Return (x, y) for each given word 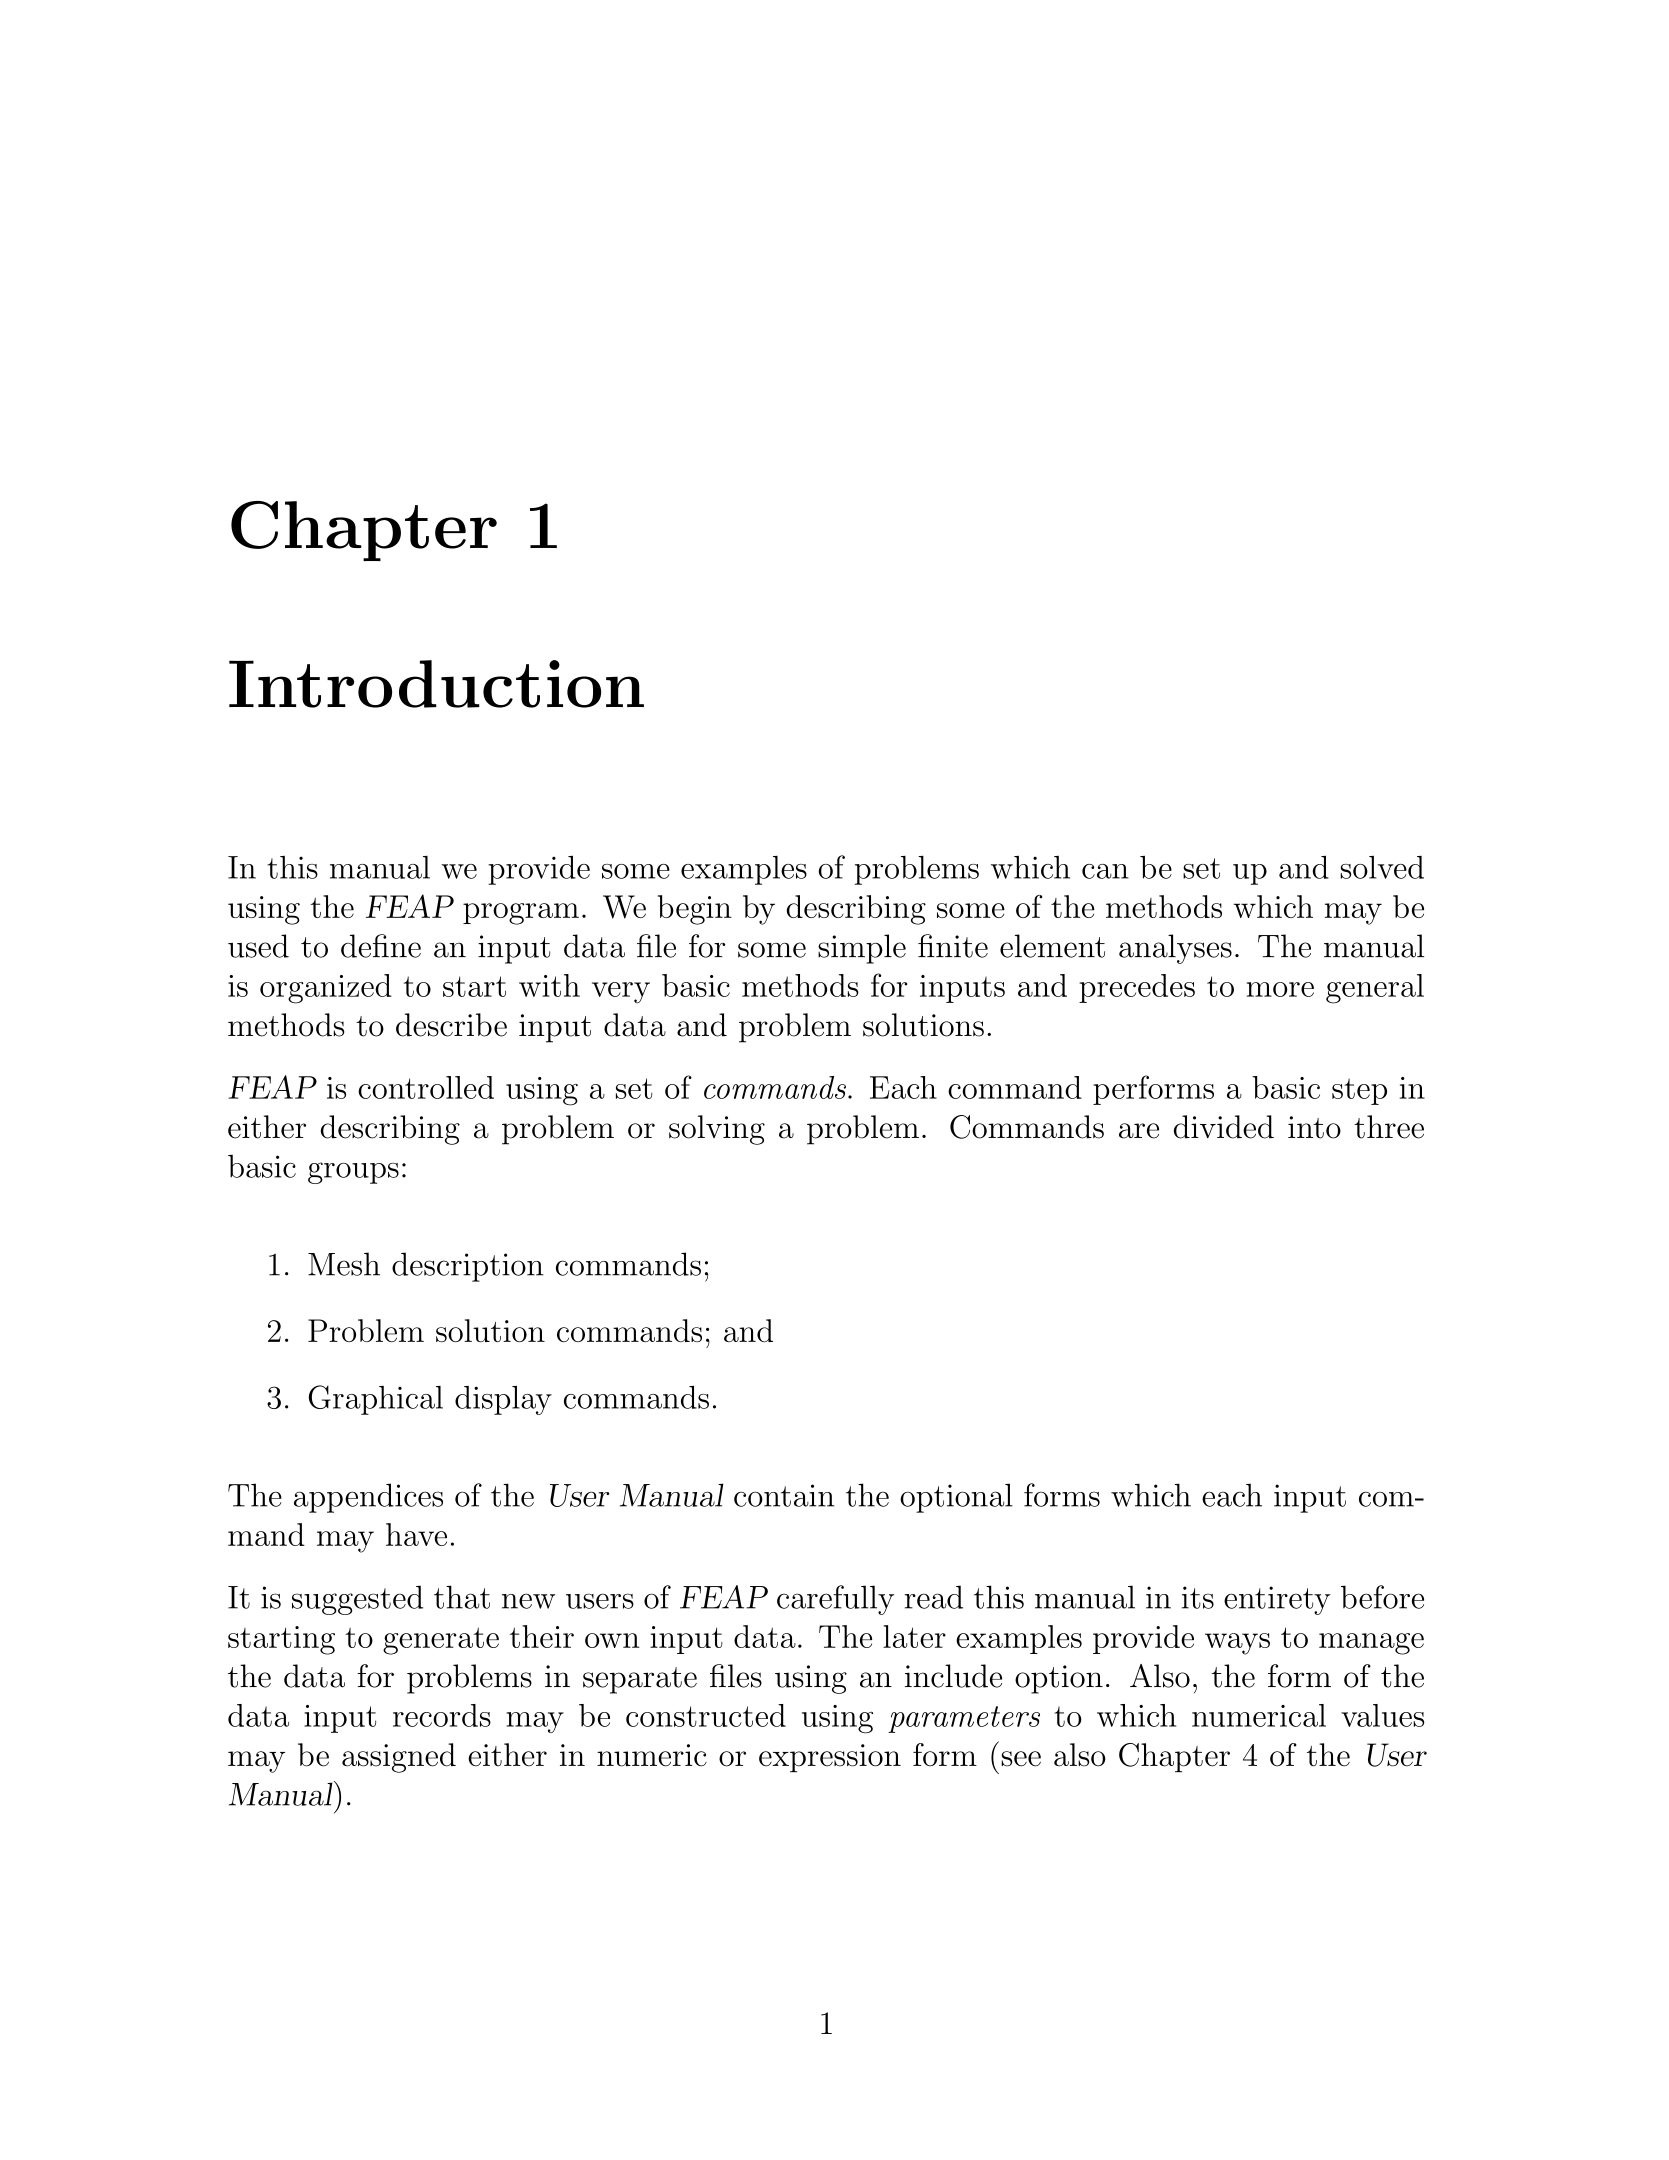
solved (1382, 867)
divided (1224, 1127)
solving (717, 1130)
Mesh (344, 1264)
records (442, 1715)
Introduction (436, 684)
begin (695, 910)
